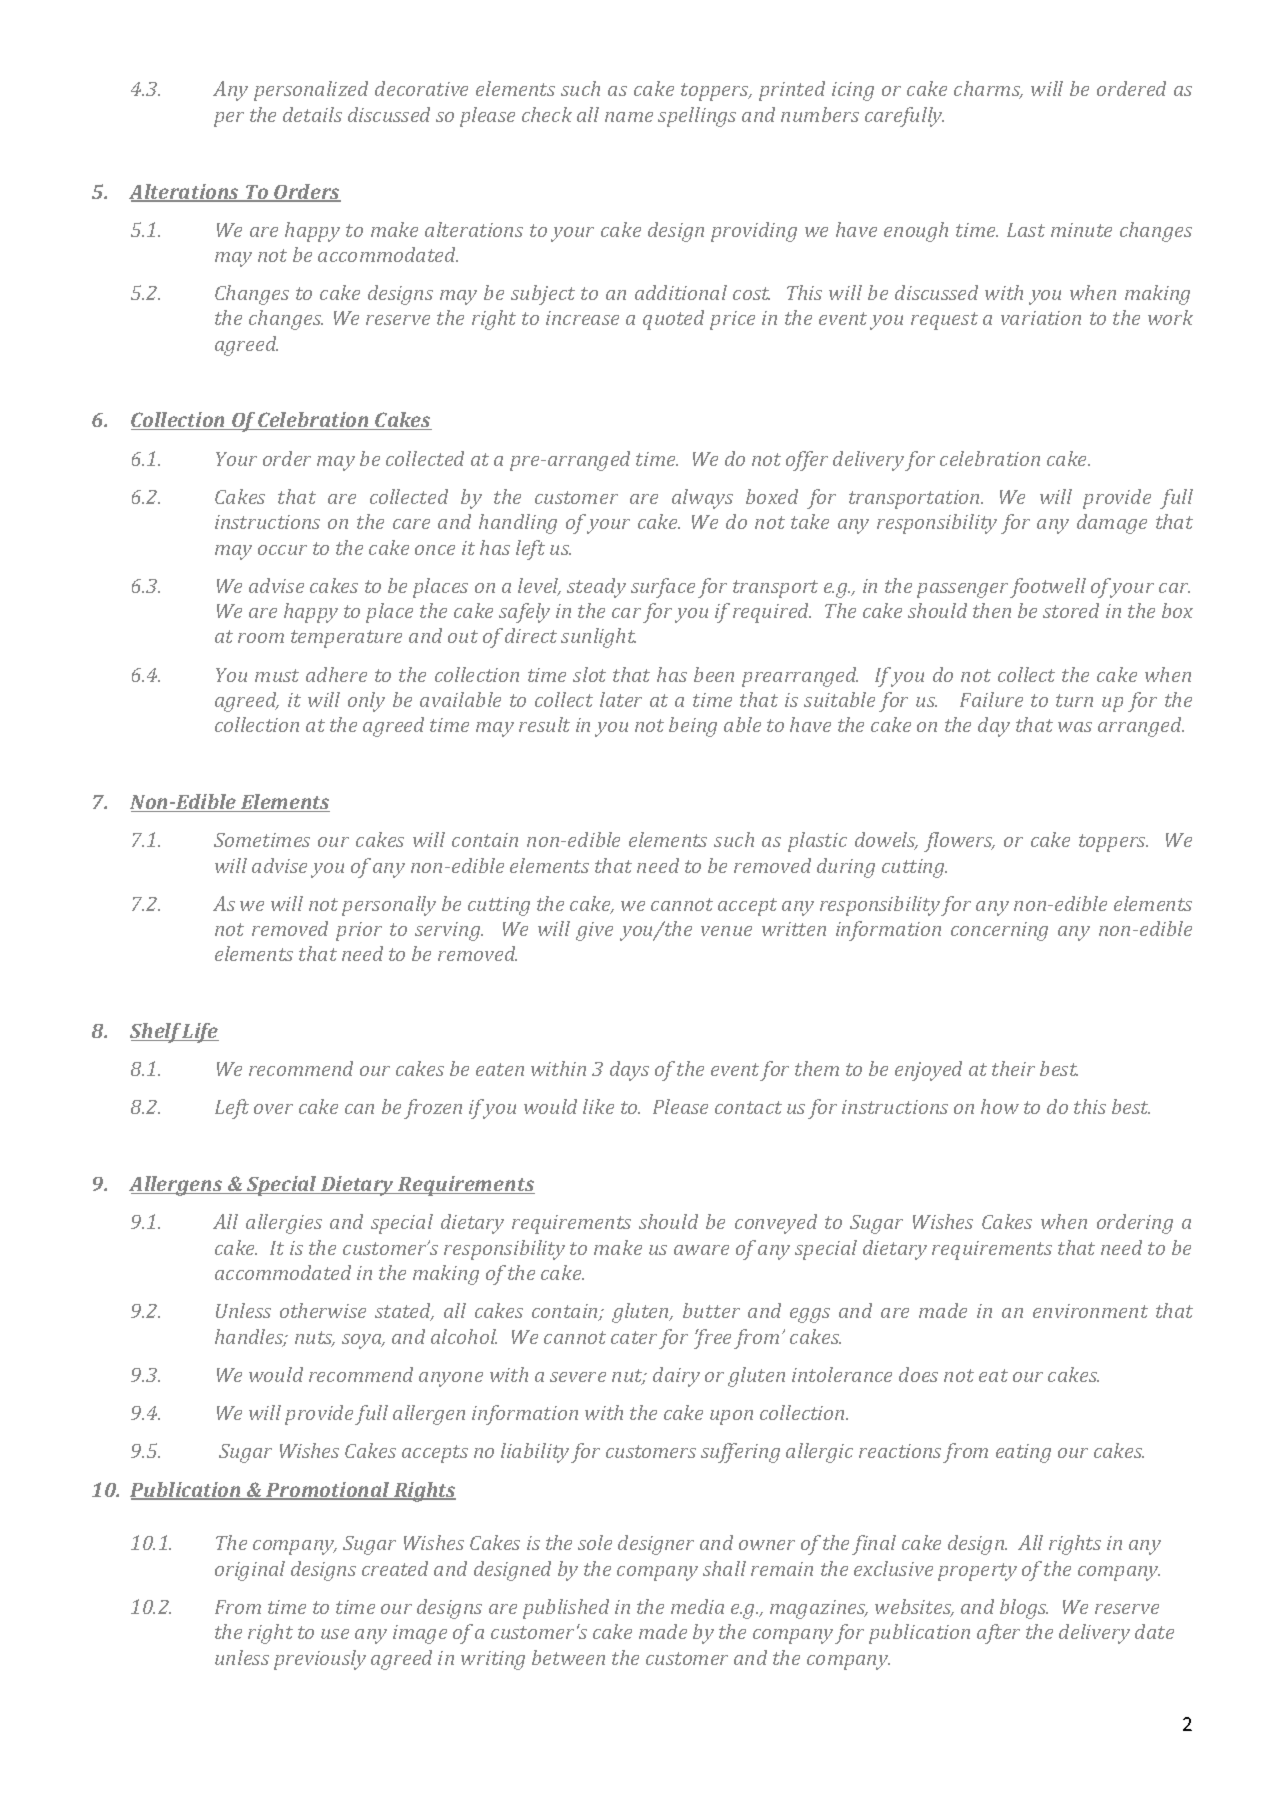  What do you see at coordinates (988, 90) in the image?
I see `charms` at bounding box center [988, 90].
